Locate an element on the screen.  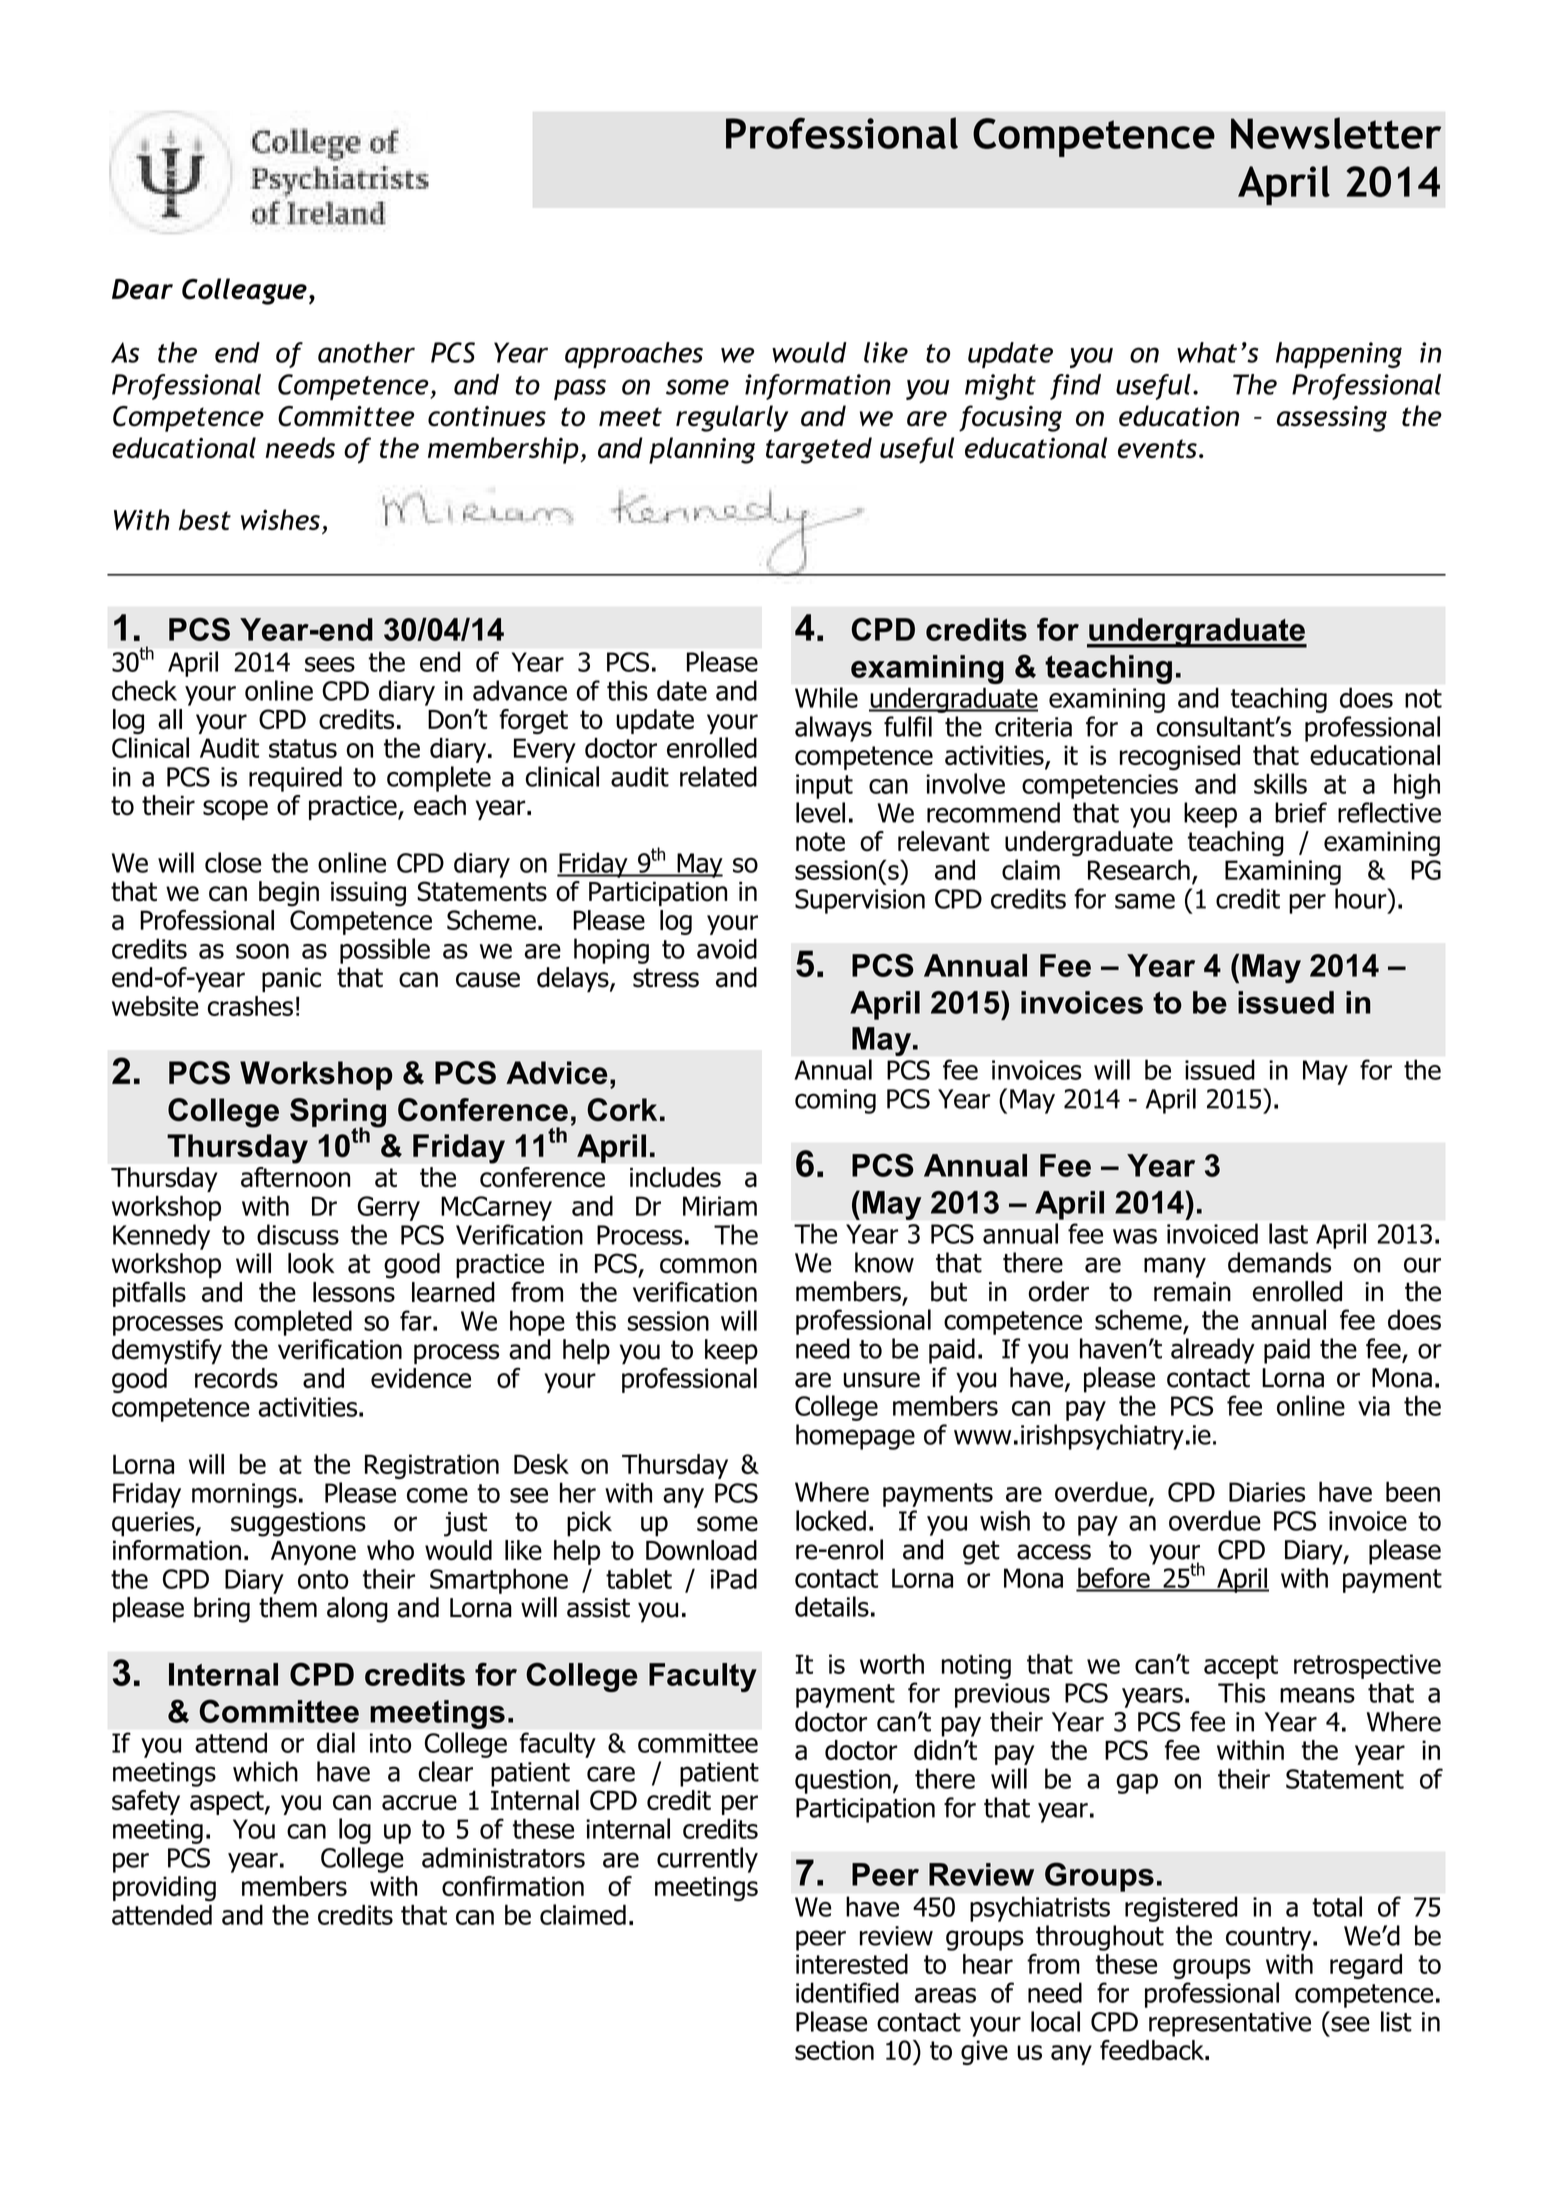
identified is located at coordinates (847, 1992).
